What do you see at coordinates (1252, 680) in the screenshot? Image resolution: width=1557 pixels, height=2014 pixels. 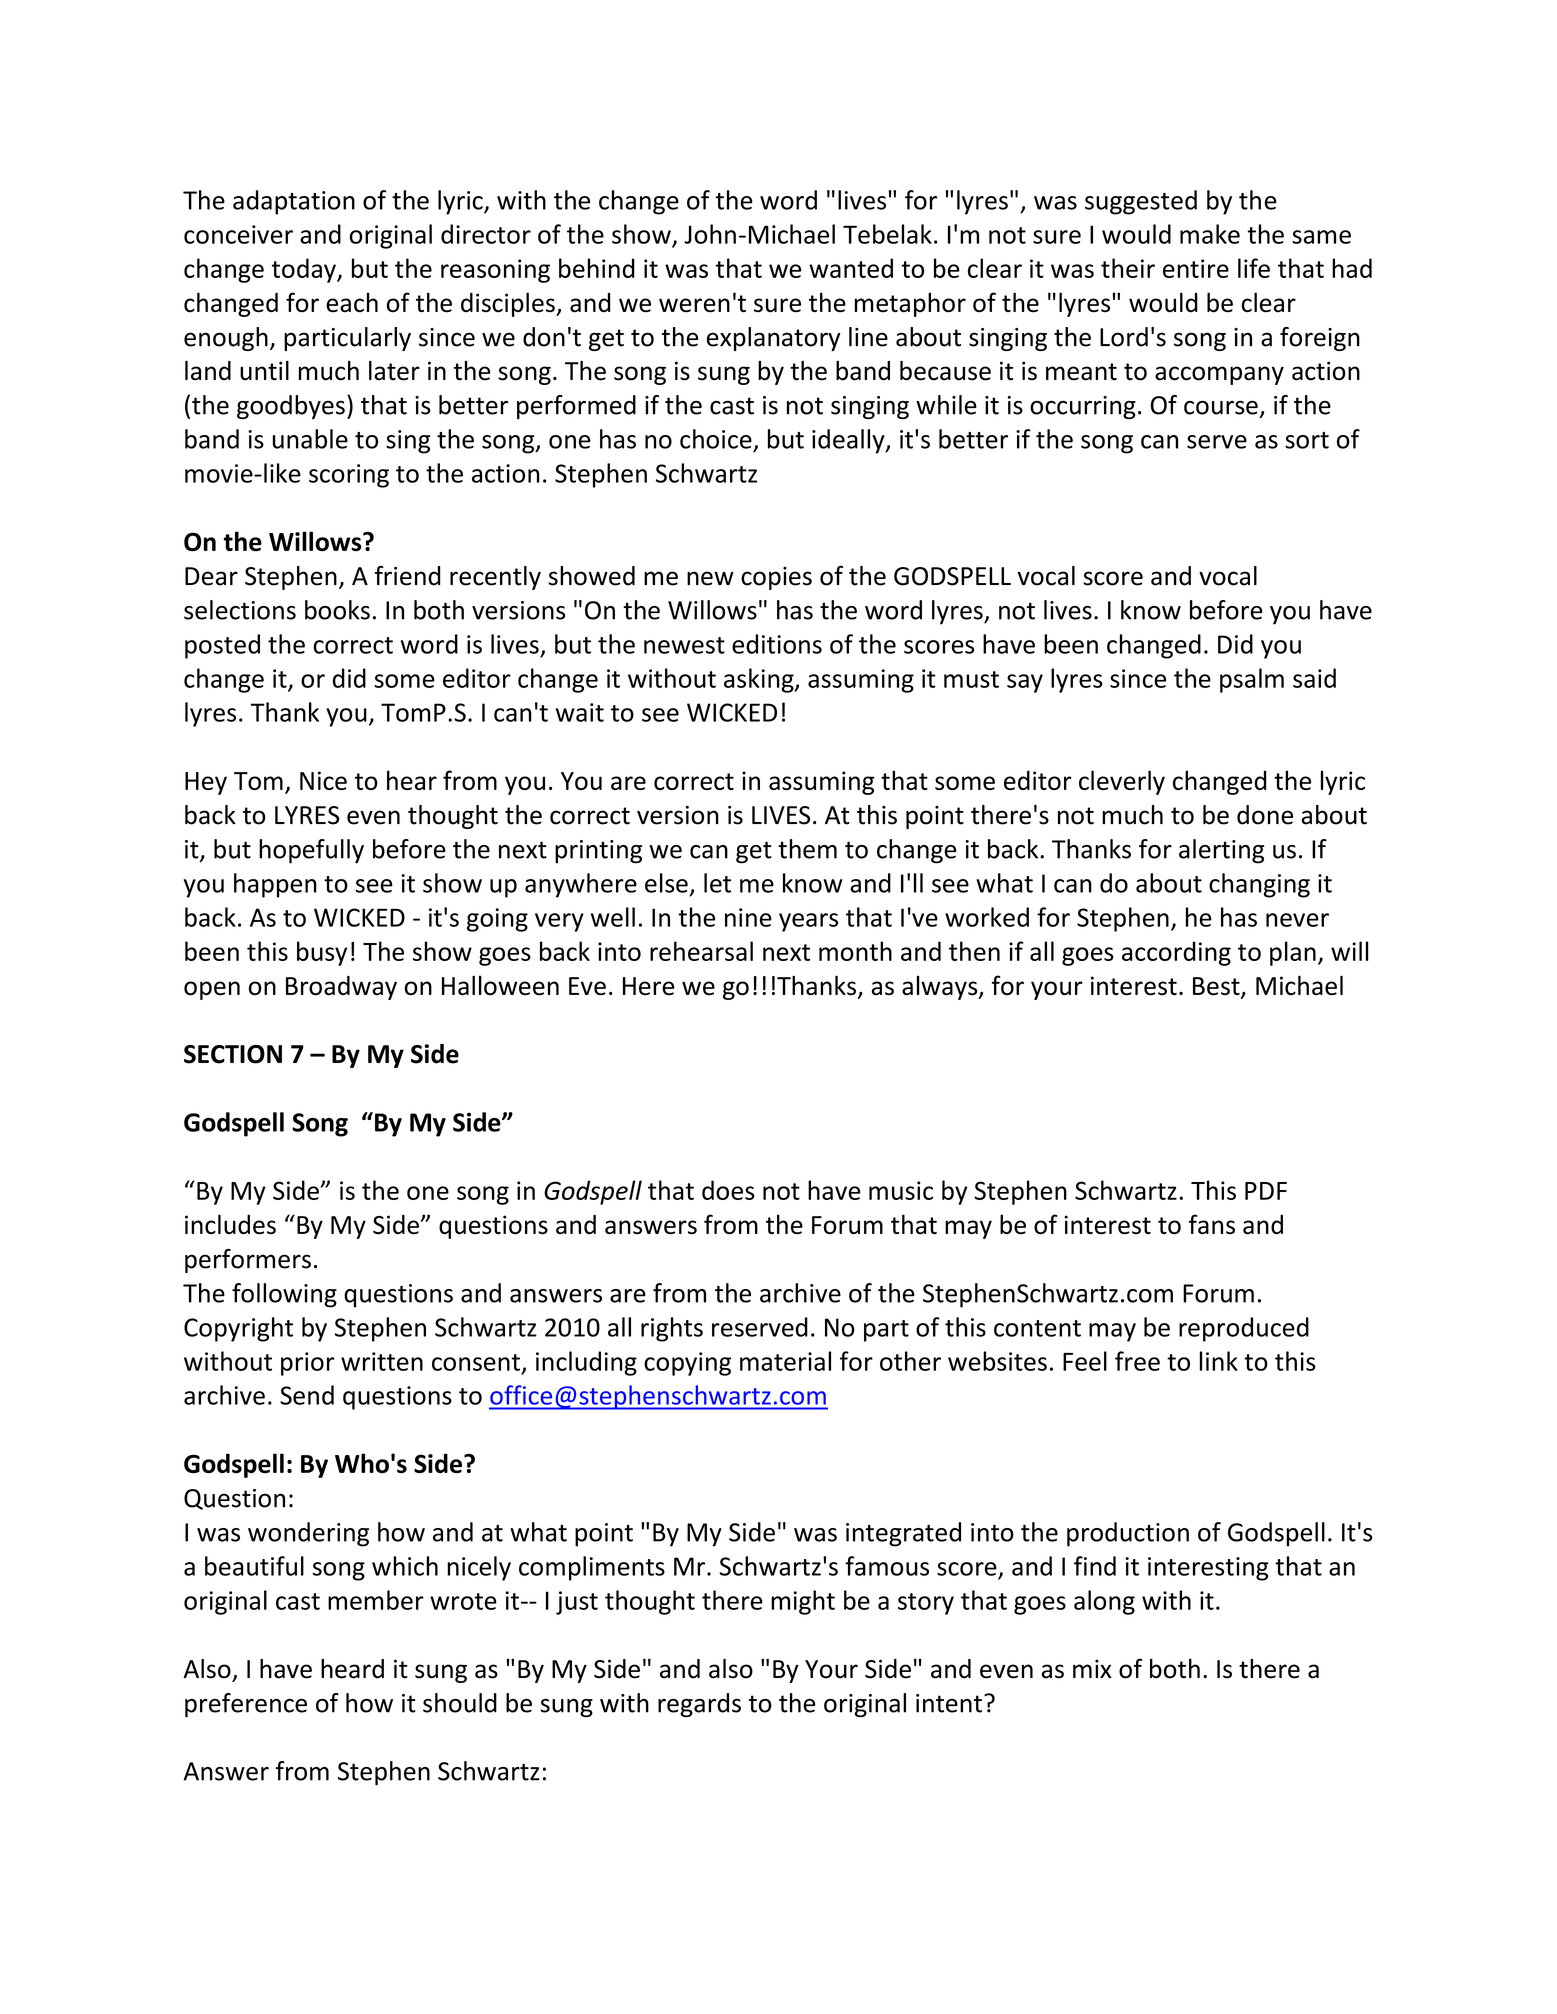 I see `psalm` at bounding box center [1252, 680].
